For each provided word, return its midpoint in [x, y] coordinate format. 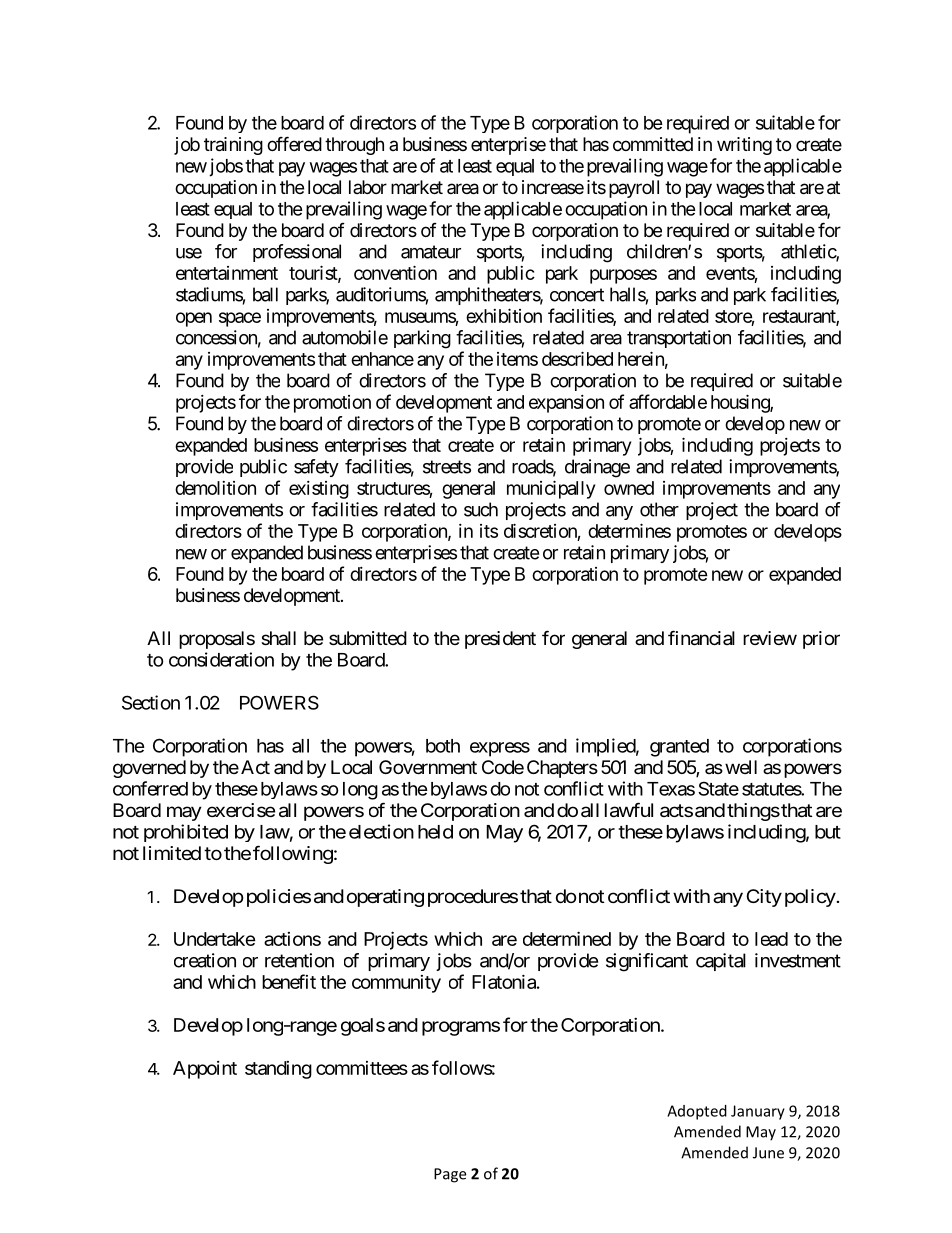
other [659, 509]
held [435, 832]
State [718, 788]
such [481, 509]
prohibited [186, 833]
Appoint [205, 1070]
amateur [431, 252]
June [768, 1153]
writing [744, 146]
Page [450, 1175]
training [233, 146]
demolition [215, 488]
